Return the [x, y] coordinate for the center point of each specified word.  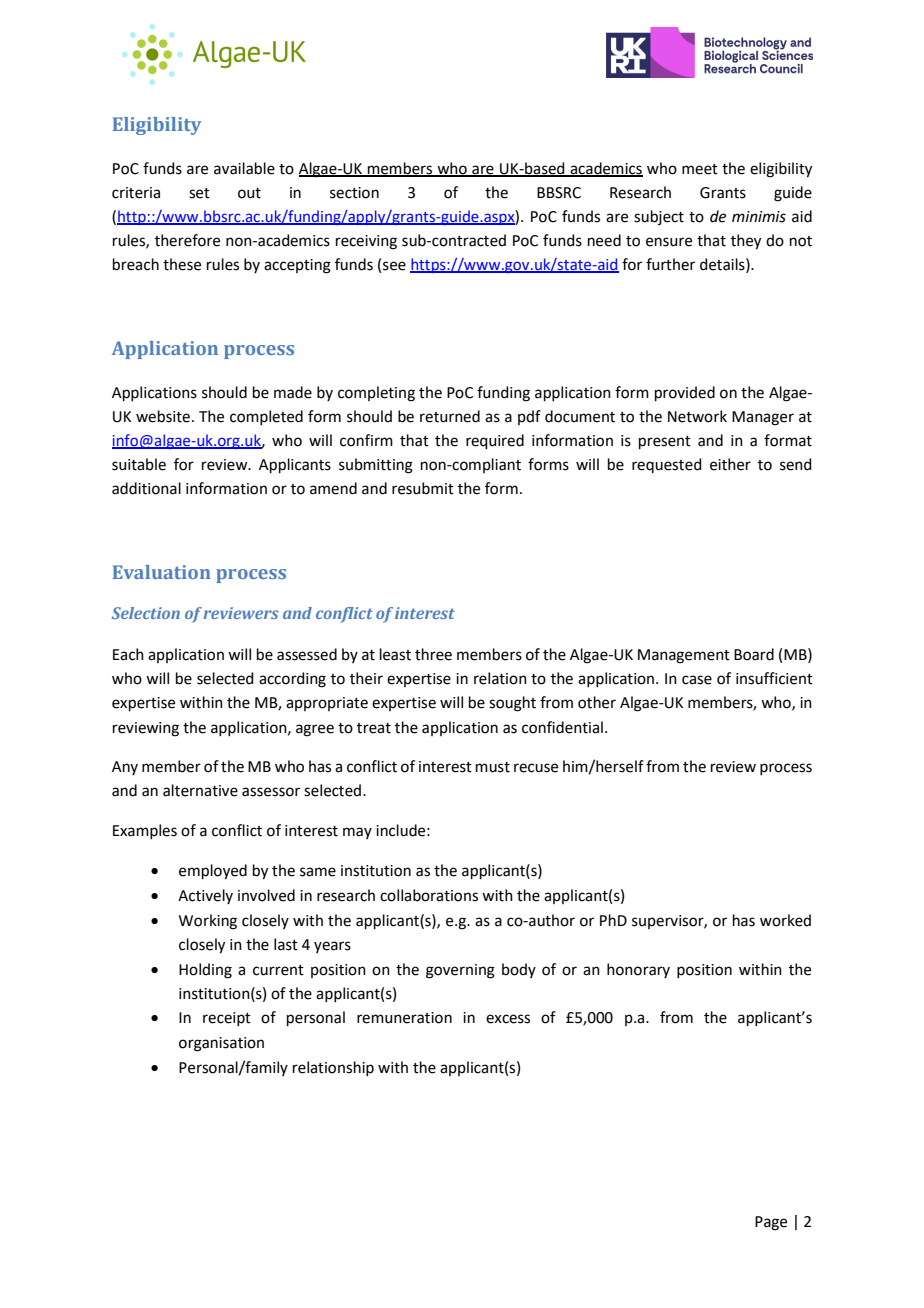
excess [508, 1019]
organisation [221, 1044]
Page [771, 1223]
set [199, 193]
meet [700, 169]
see [394, 266]
